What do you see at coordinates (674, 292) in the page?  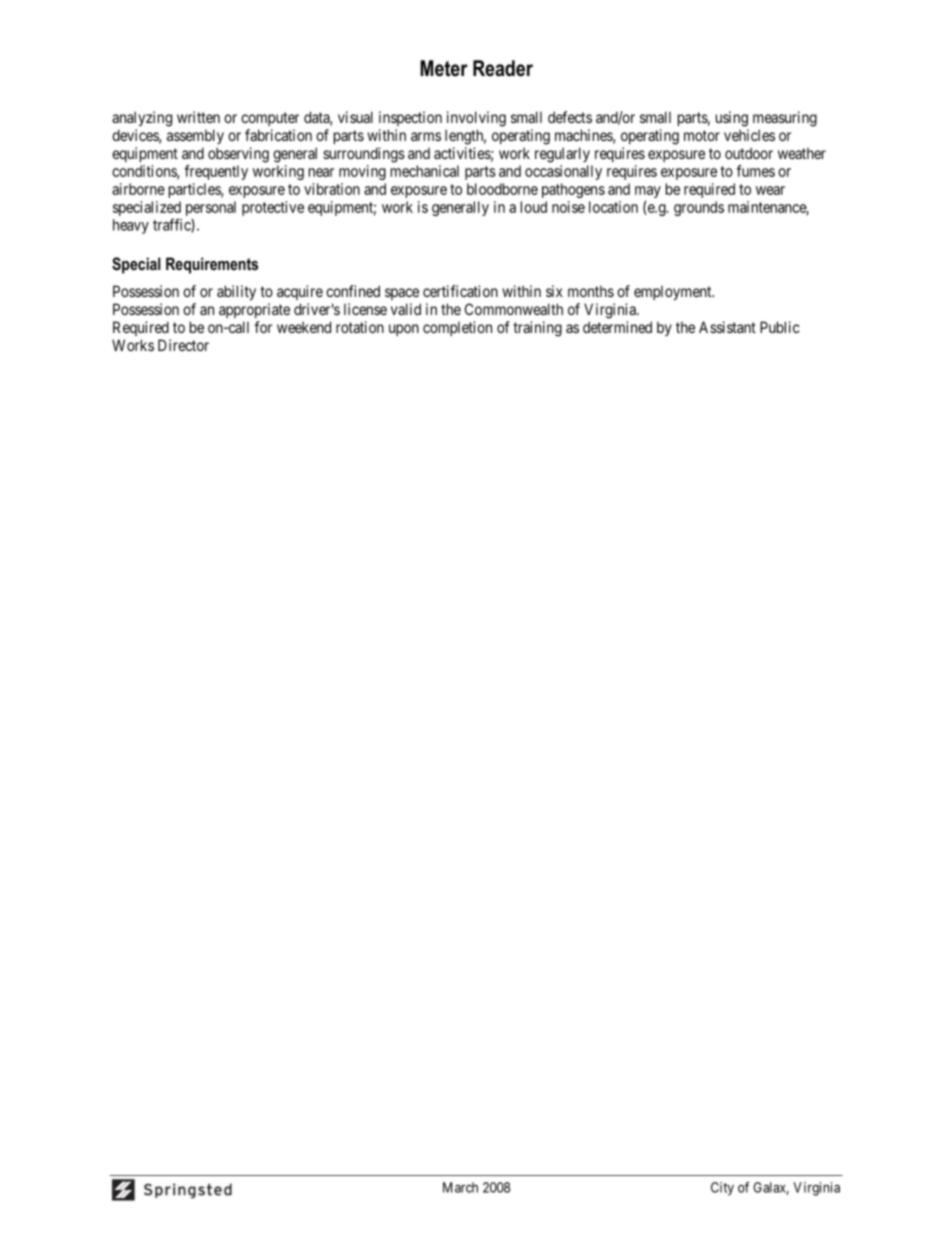 I see `employment` at bounding box center [674, 292].
